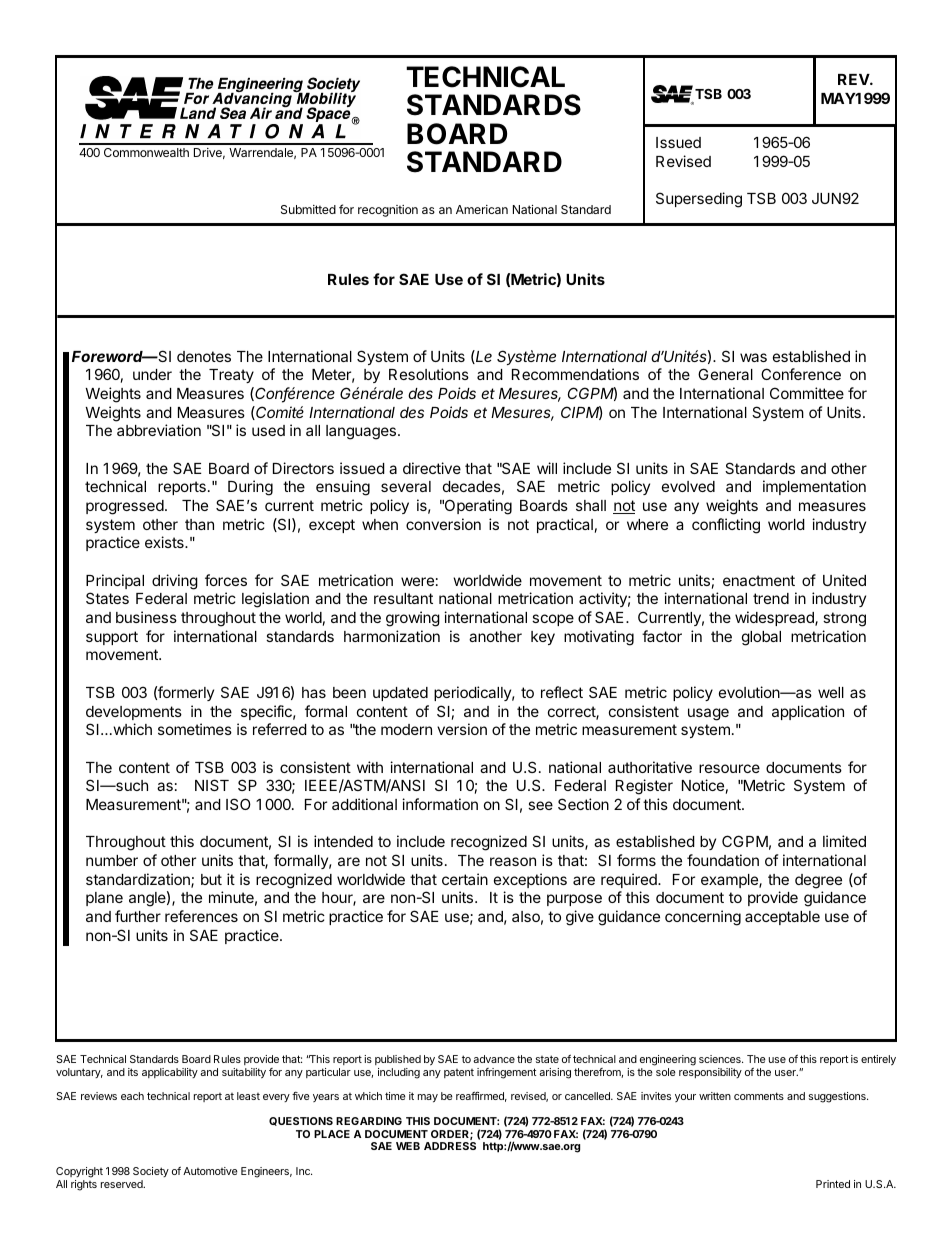  What do you see at coordinates (543, 638) in the image?
I see `key` at bounding box center [543, 638].
